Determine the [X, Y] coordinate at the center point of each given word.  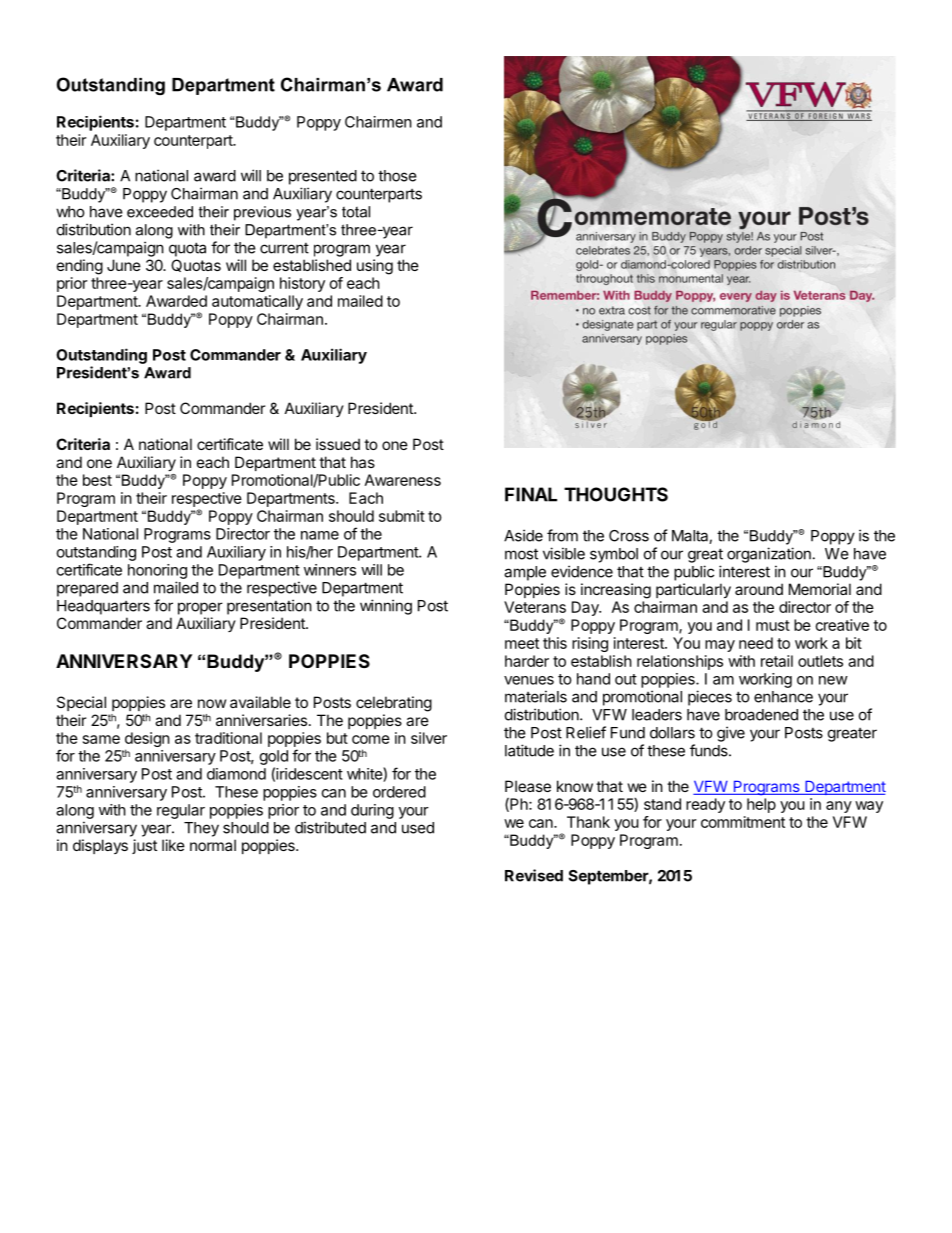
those [397, 176]
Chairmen [378, 122]
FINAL [531, 494]
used [418, 828]
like [173, 845]
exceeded [160, 212]
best [97, 480]
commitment [743, 822]
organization [769, 555]
